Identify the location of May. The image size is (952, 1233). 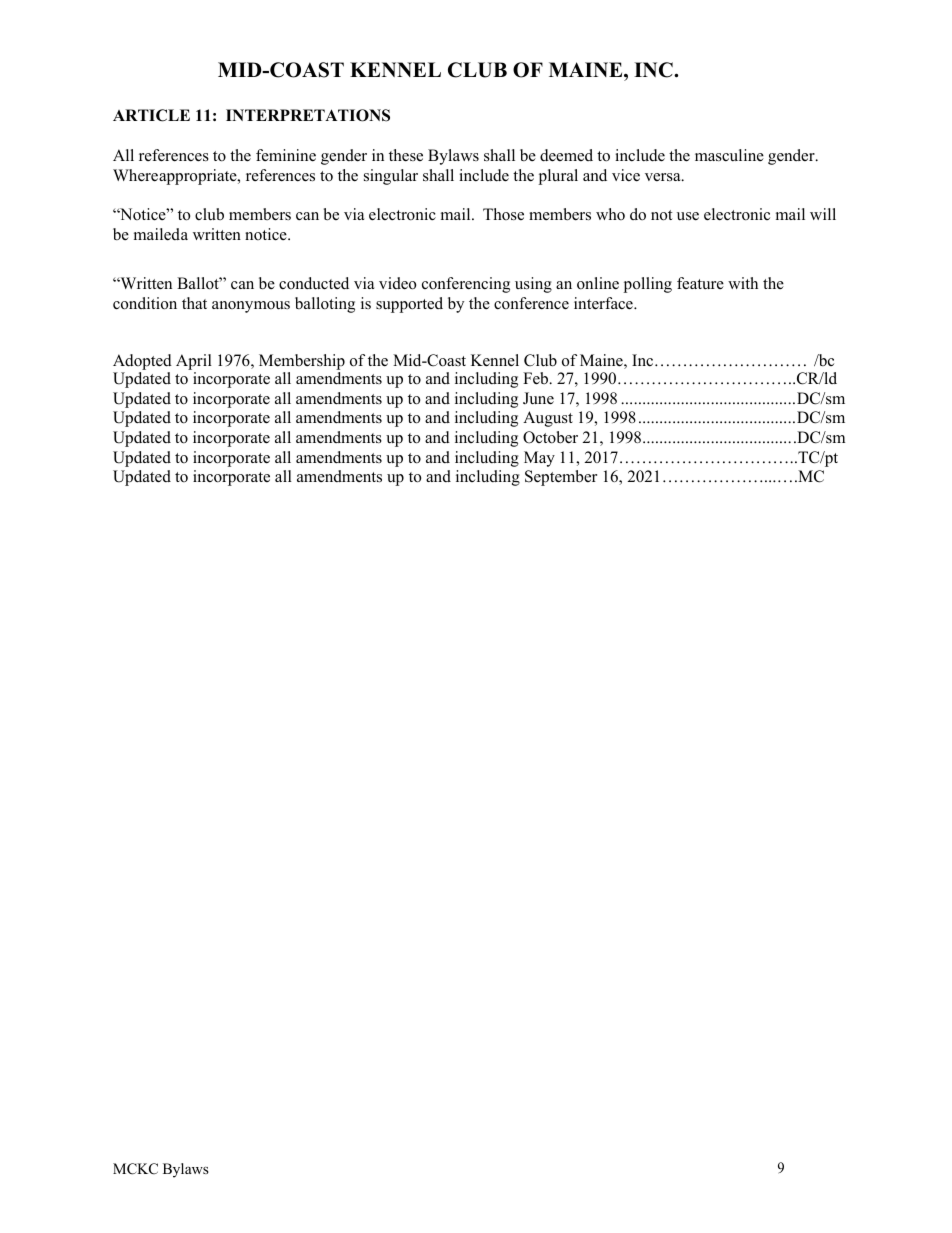
(539, 459).
